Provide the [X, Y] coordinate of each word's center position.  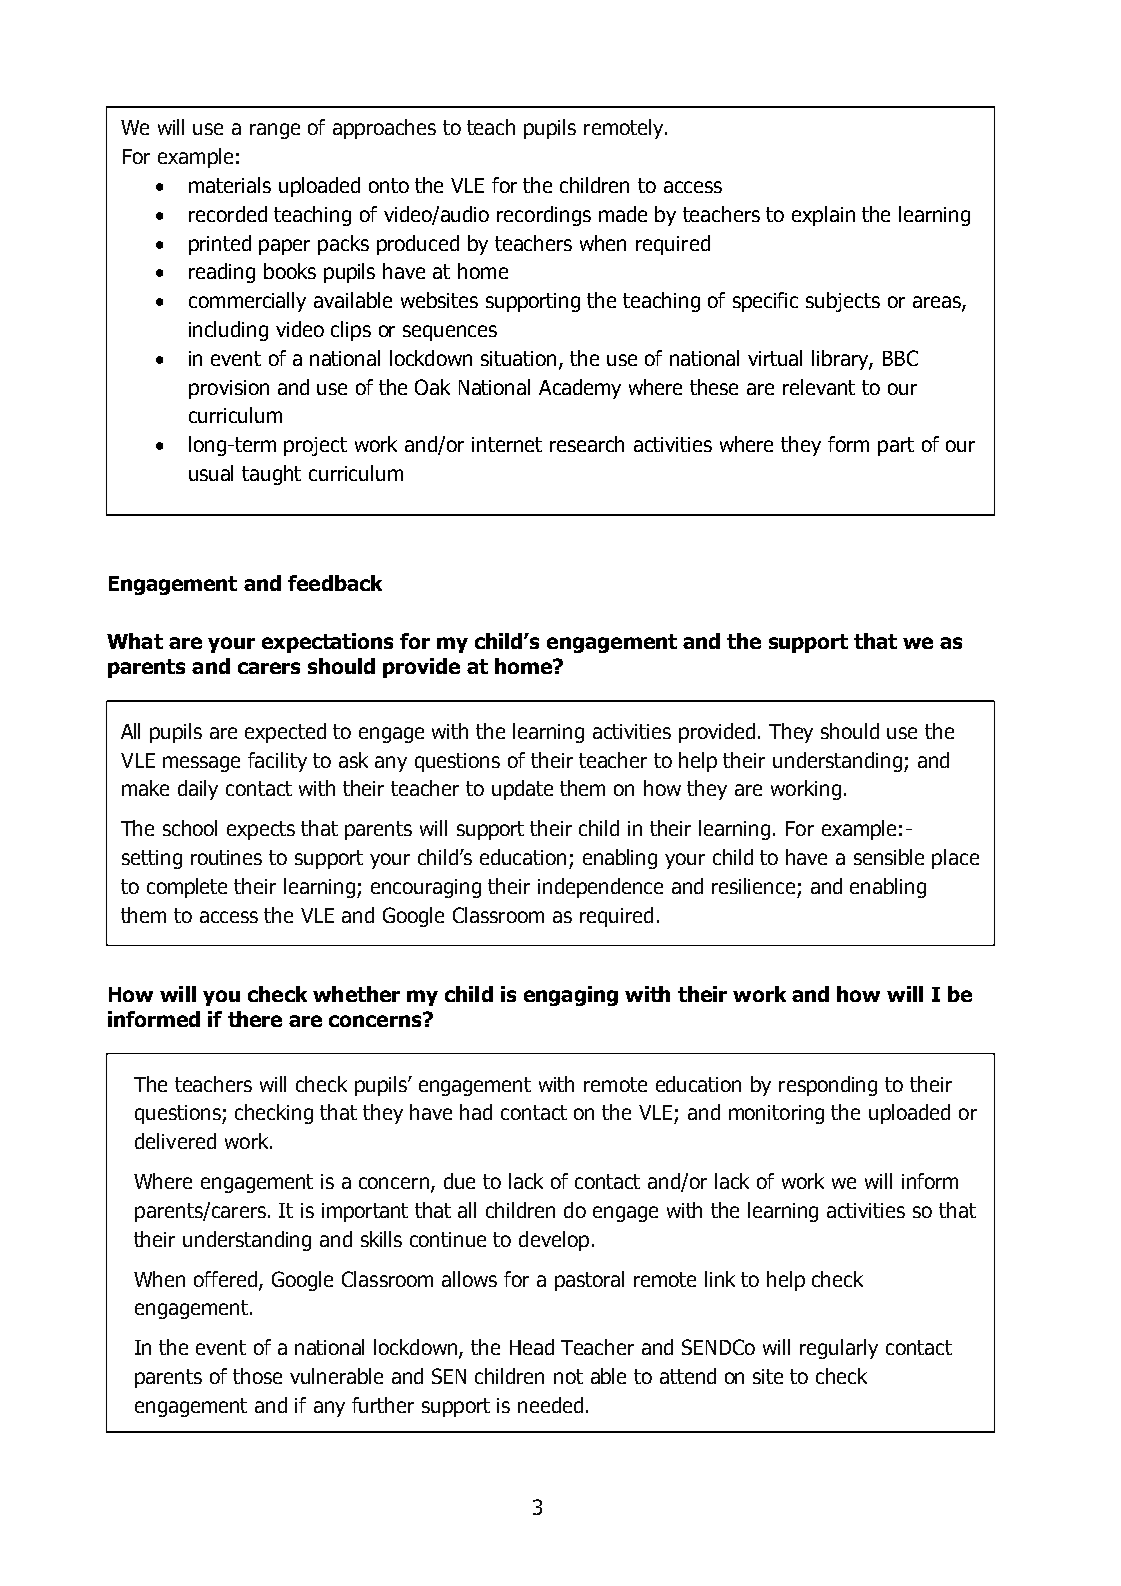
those [257, 1376]
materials [230, 185]
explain [823, 216]
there [255, 1019]
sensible [889, 857]
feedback [335, 583]
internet [507, 444]
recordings [544, 216]
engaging [571, 996]
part [896, 446]
